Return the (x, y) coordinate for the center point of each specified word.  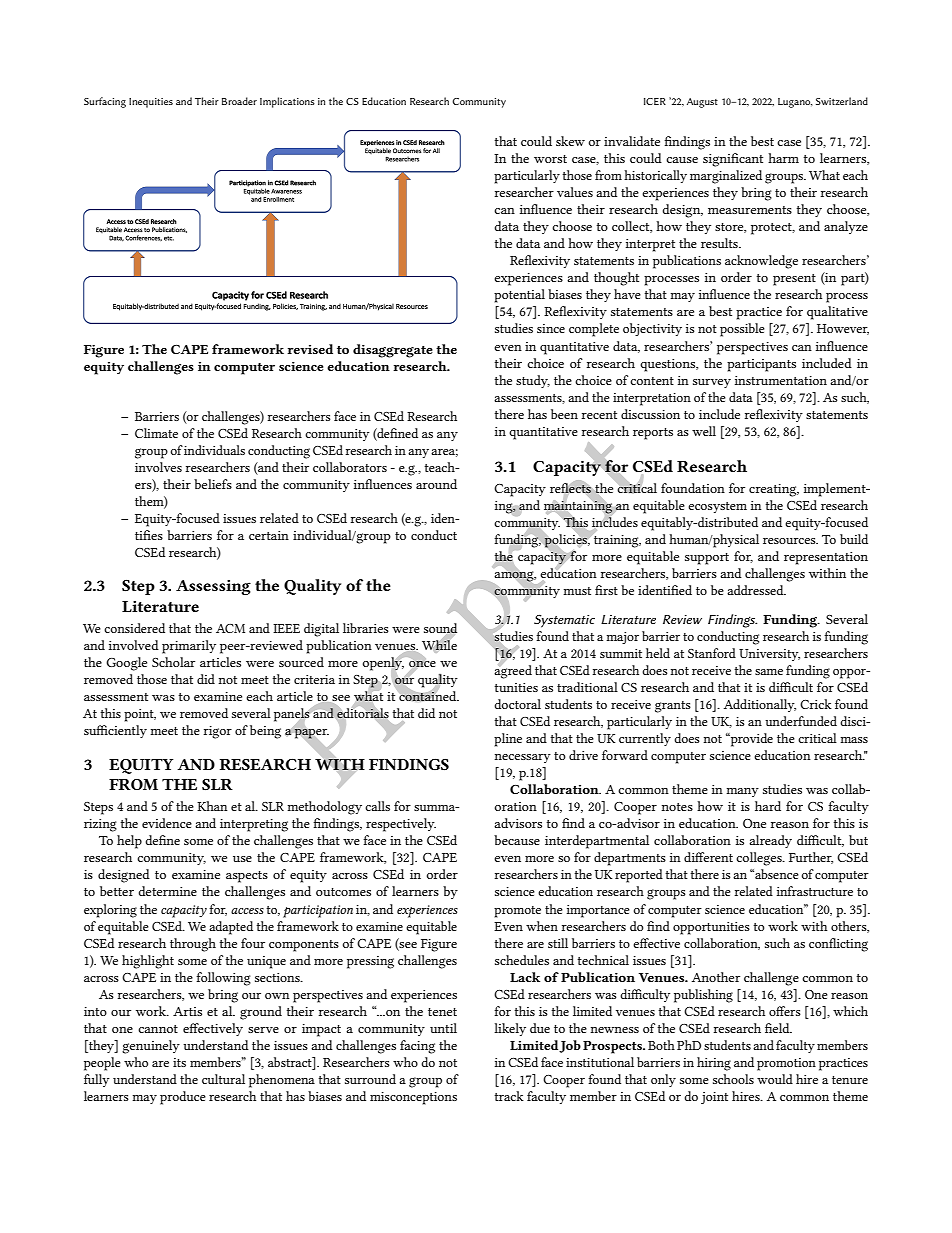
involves (158, 467)
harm (783, 158)
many (742, 792)
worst (550, 159)
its (179, 1062)
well (704, 431)
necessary (522, 758)
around (436, 484)
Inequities (151, 103)
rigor (218, 732)
